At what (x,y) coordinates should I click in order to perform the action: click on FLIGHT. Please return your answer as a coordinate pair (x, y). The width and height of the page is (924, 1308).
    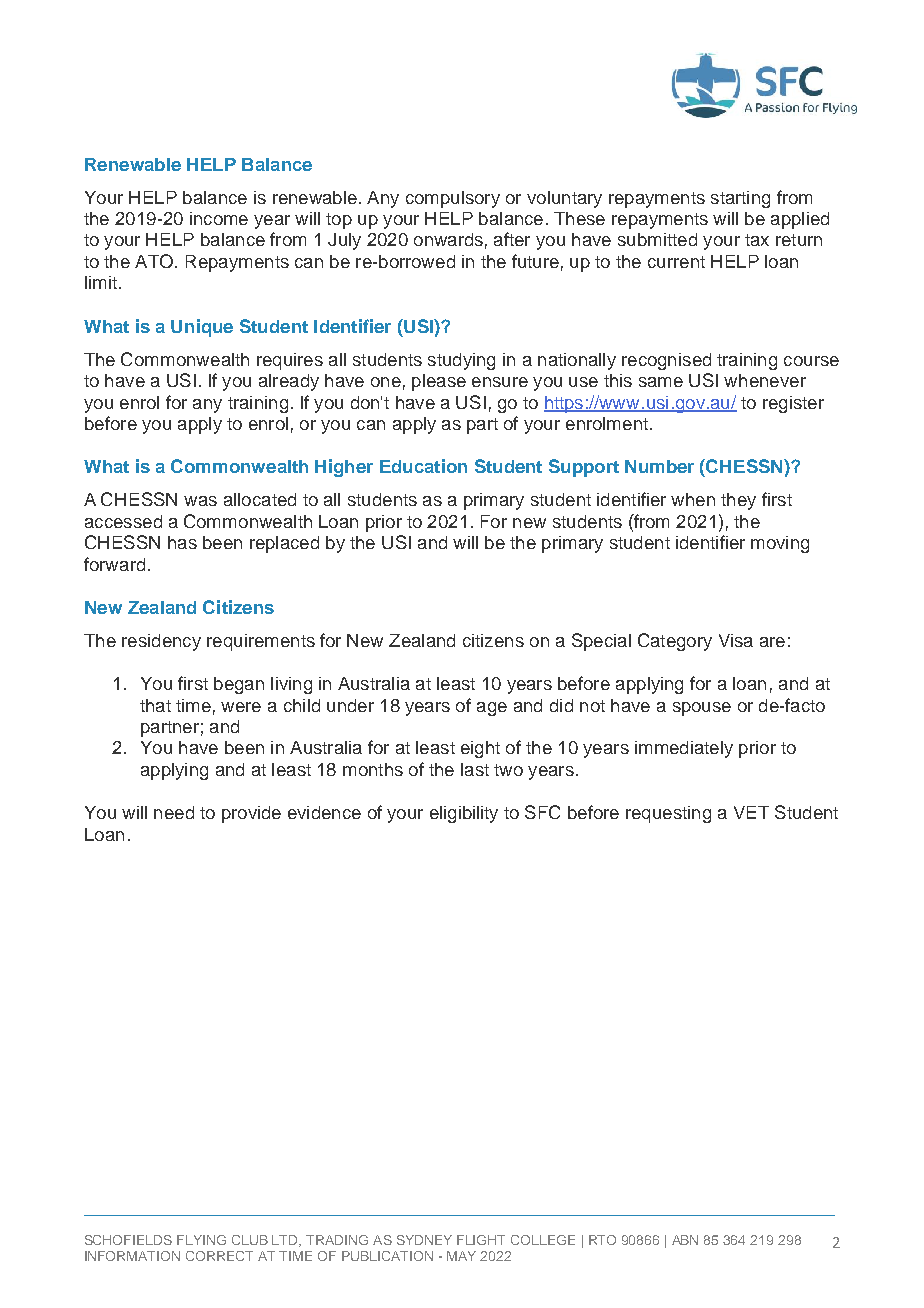
    Looking at the image, I should click on (481, 1240).
